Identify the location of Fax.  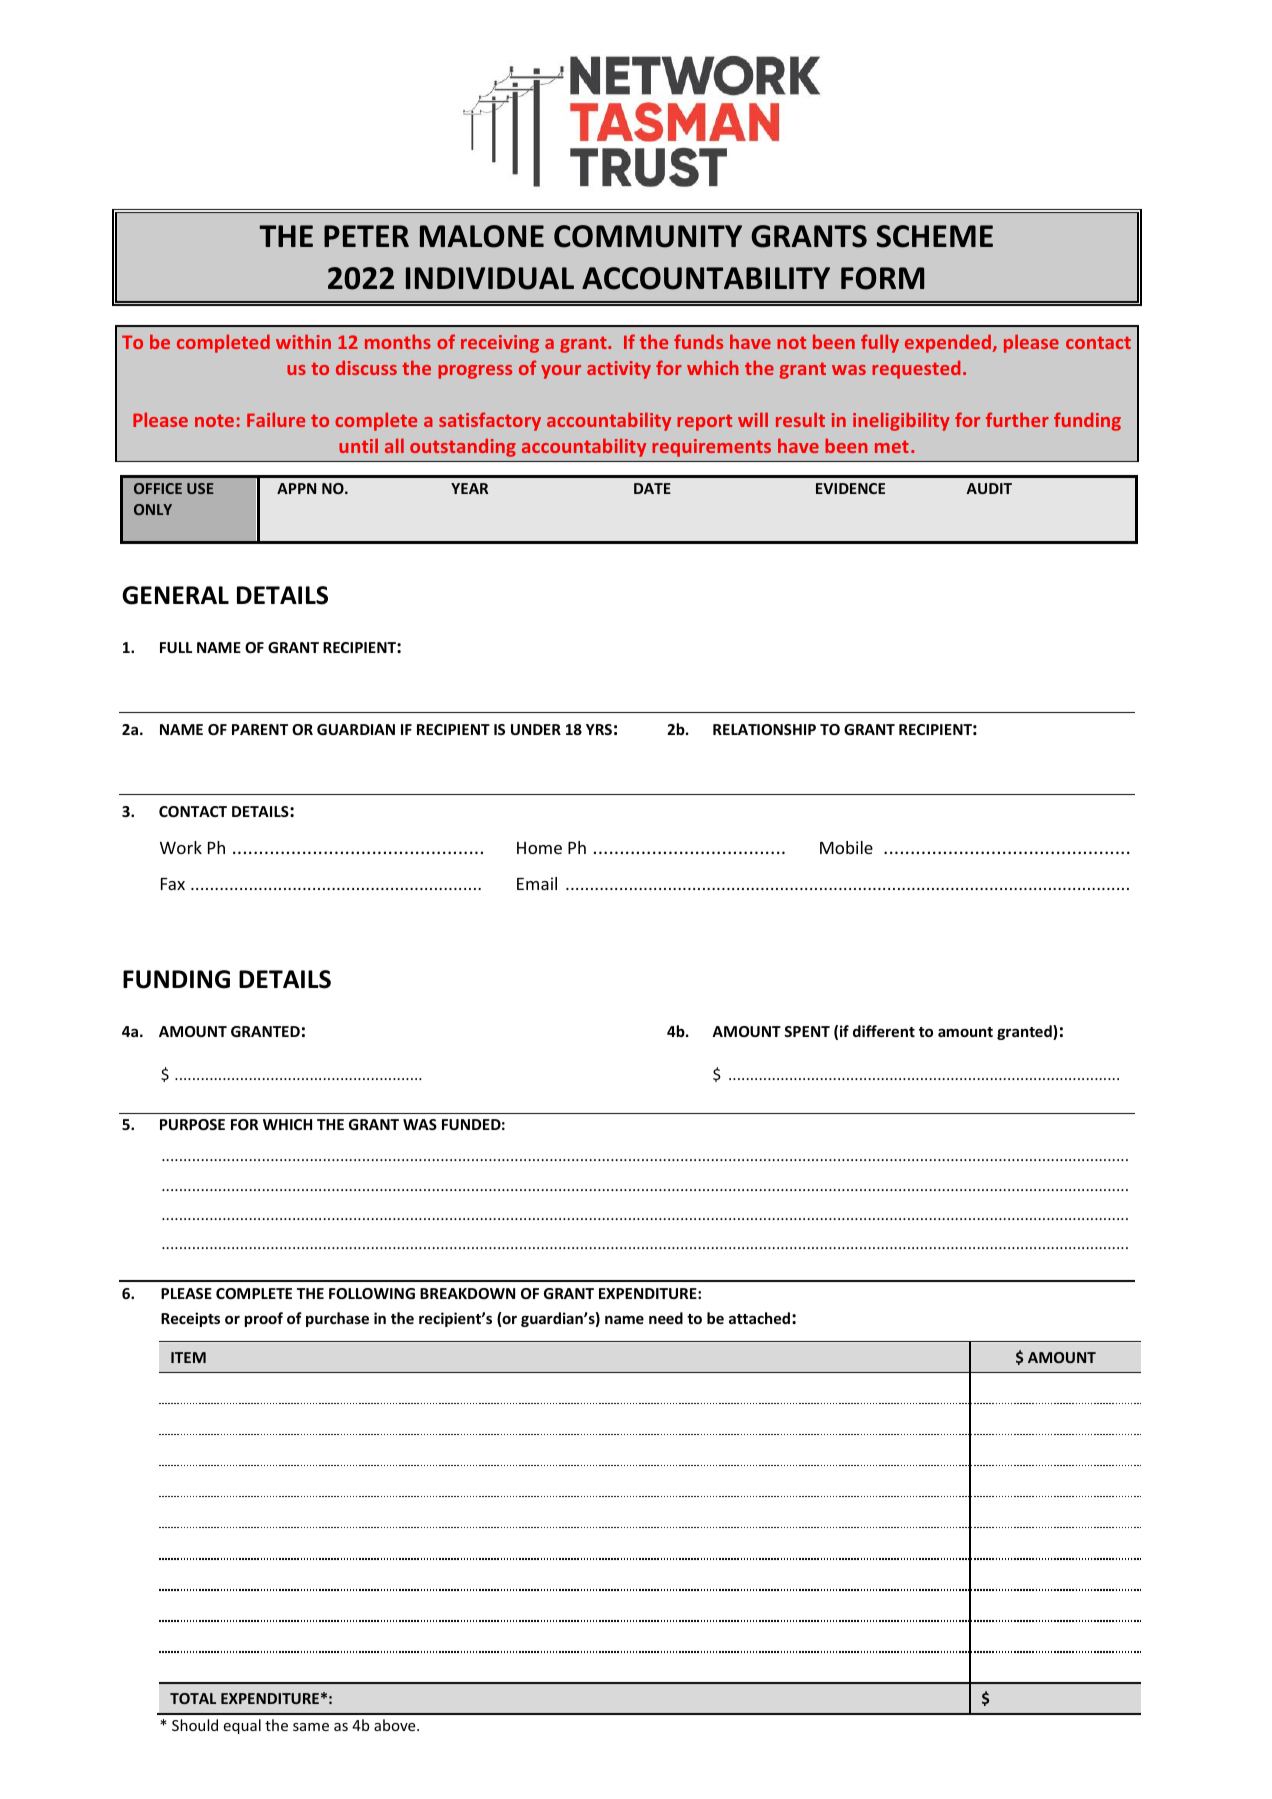
(173, 884).
